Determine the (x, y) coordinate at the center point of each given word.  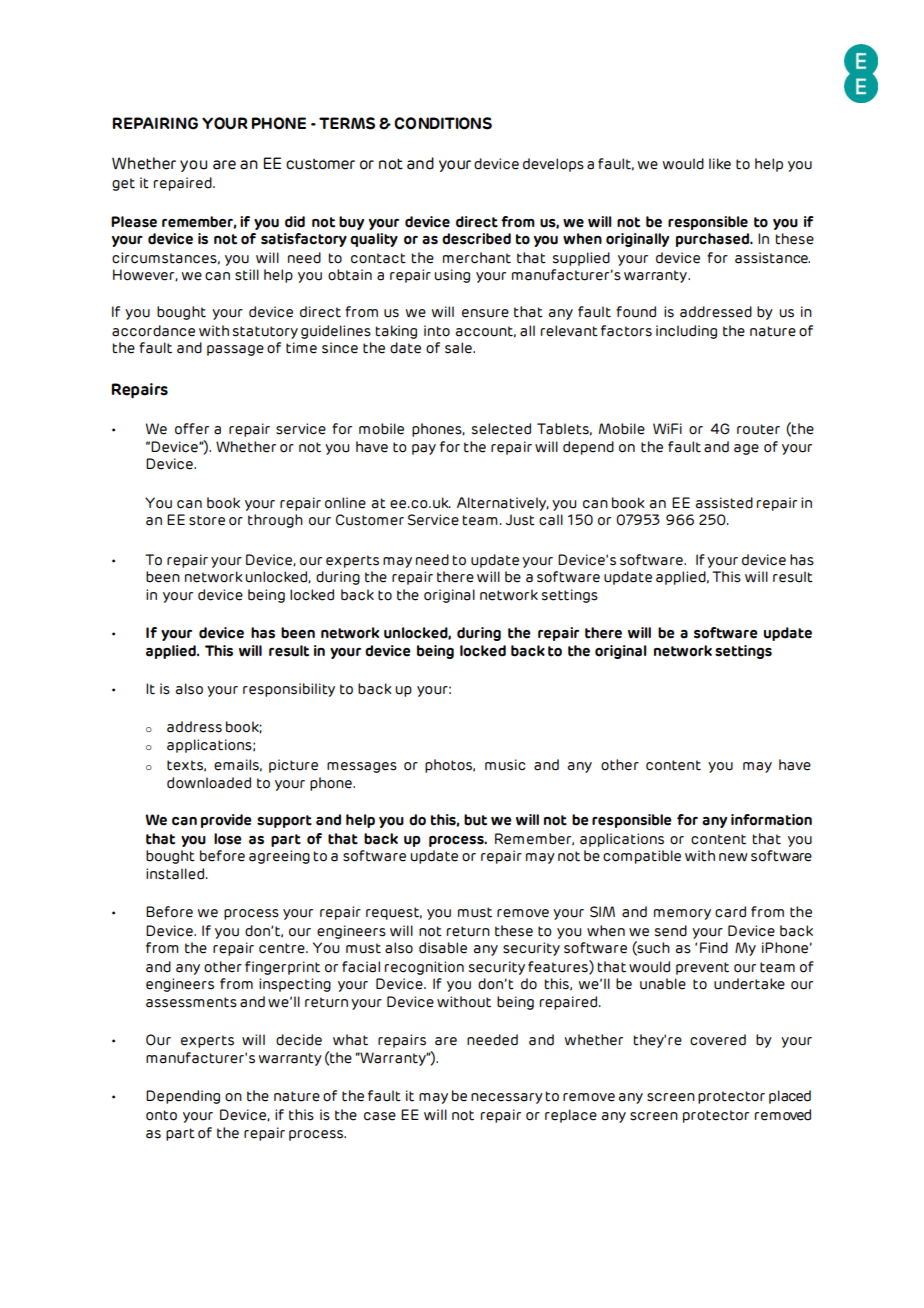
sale (459, 348)
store (207, 520)
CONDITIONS (443, 123)
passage (235, 350)
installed (175, 874)
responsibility (289, 690)
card (730, 912)
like (720, 164)
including (686, 332)
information (771, 820)
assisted (724, 503)
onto (161, 1115)
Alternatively (503, 504)
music (505, 765)
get (123, 184)
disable (443, 948)
